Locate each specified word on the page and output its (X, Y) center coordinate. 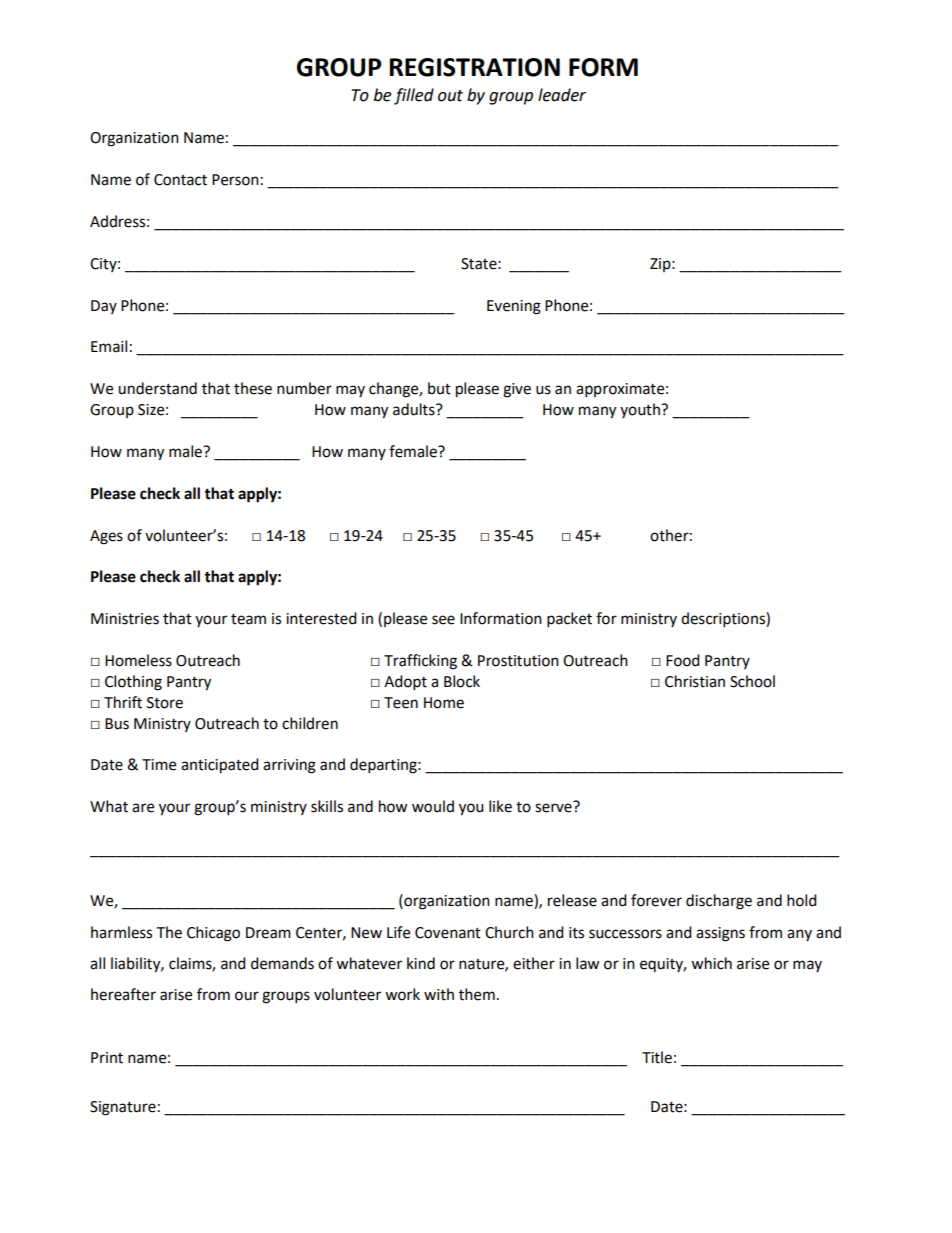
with (439, 994)
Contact (180, 180)
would (433, 806)
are (143, 808)
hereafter (123, 994)
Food (683, 660)
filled (414, 96)
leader (562, 95)
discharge (719, 902)
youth (641, 410)
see (443, 620)
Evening (514, 307)
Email (109, 346)
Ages (106, 537)
